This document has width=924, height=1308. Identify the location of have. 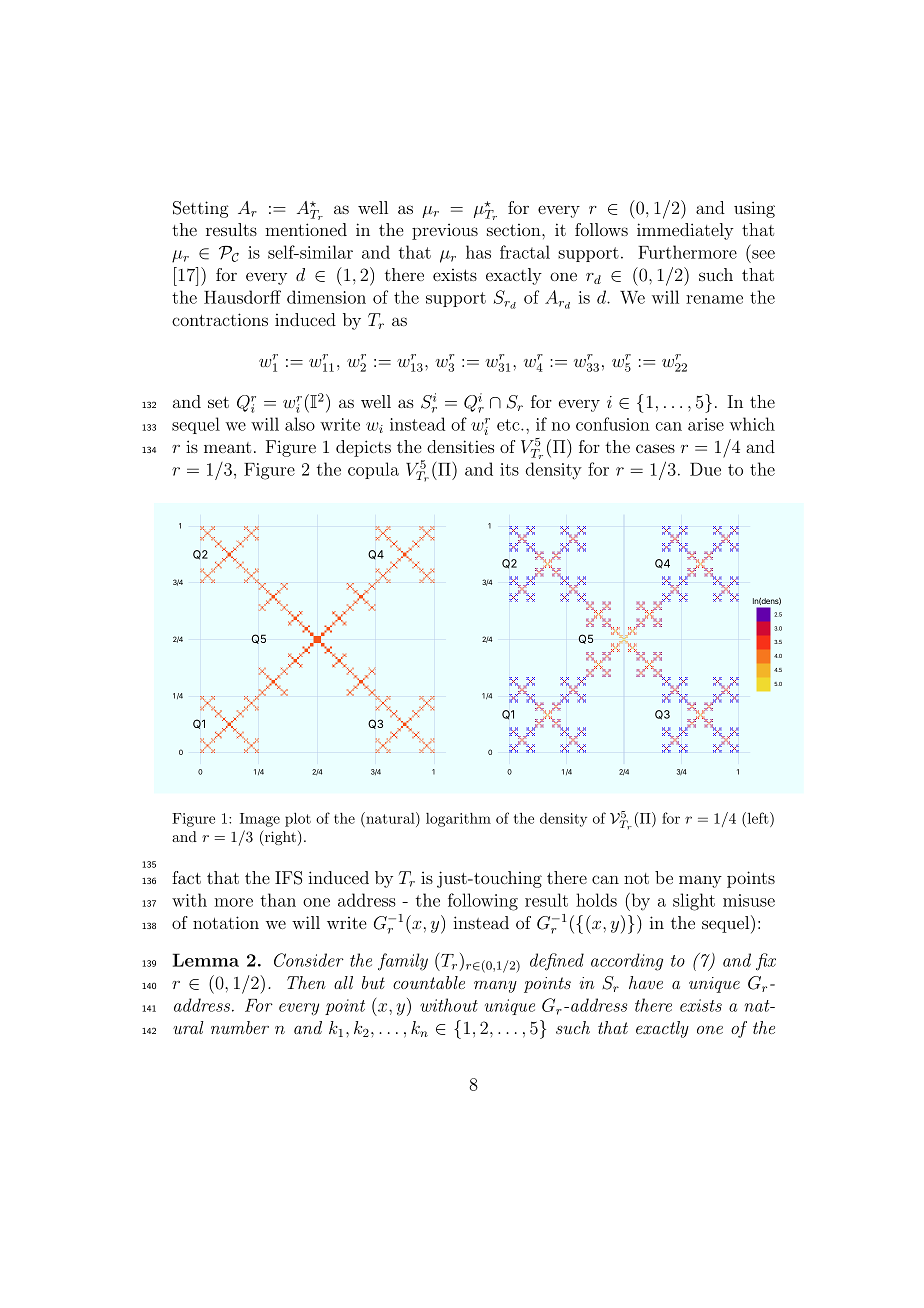
(646, 982).
